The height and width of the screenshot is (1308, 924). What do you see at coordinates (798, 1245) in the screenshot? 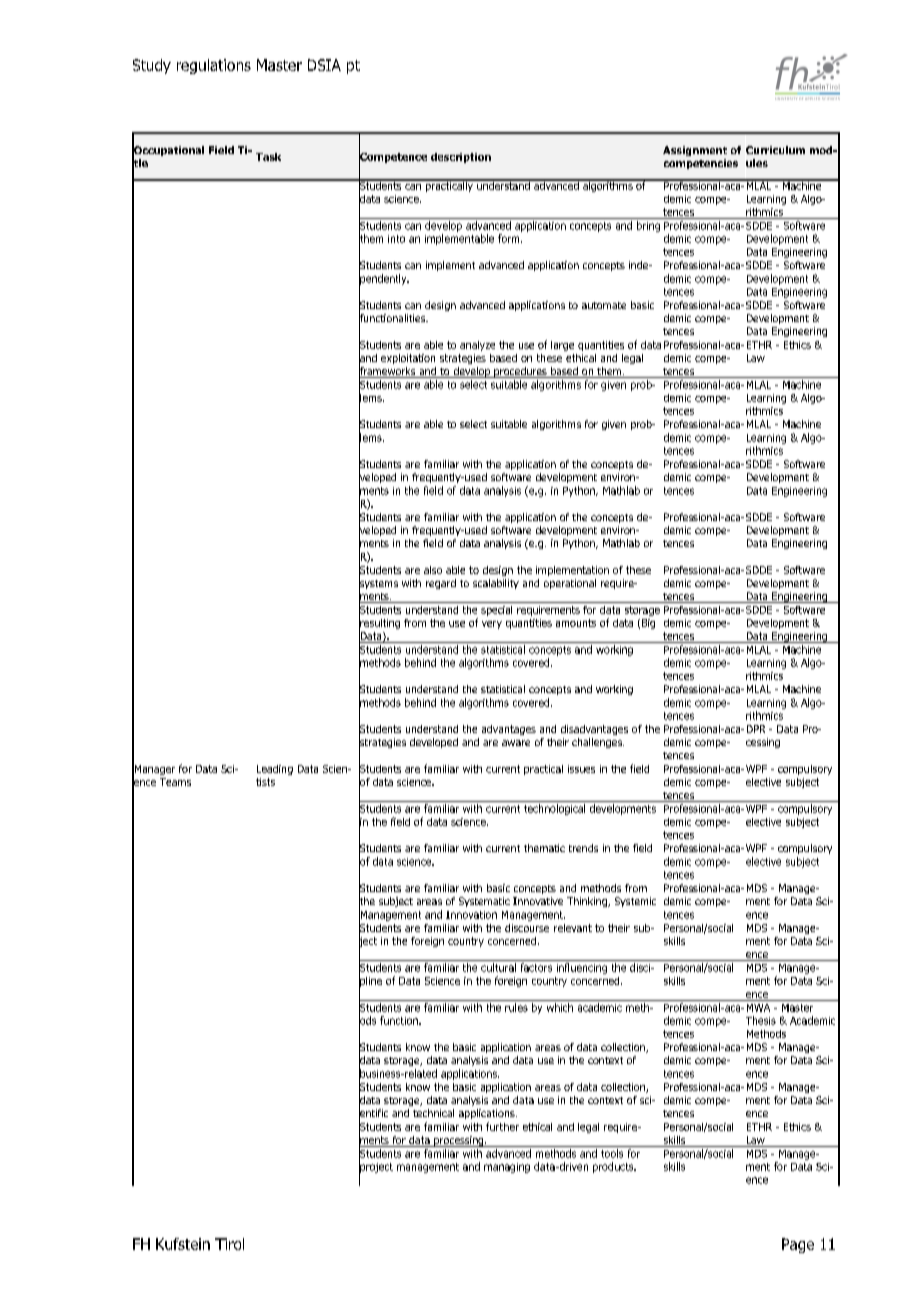
I see `Page` at bounding box center [798, 1245].
